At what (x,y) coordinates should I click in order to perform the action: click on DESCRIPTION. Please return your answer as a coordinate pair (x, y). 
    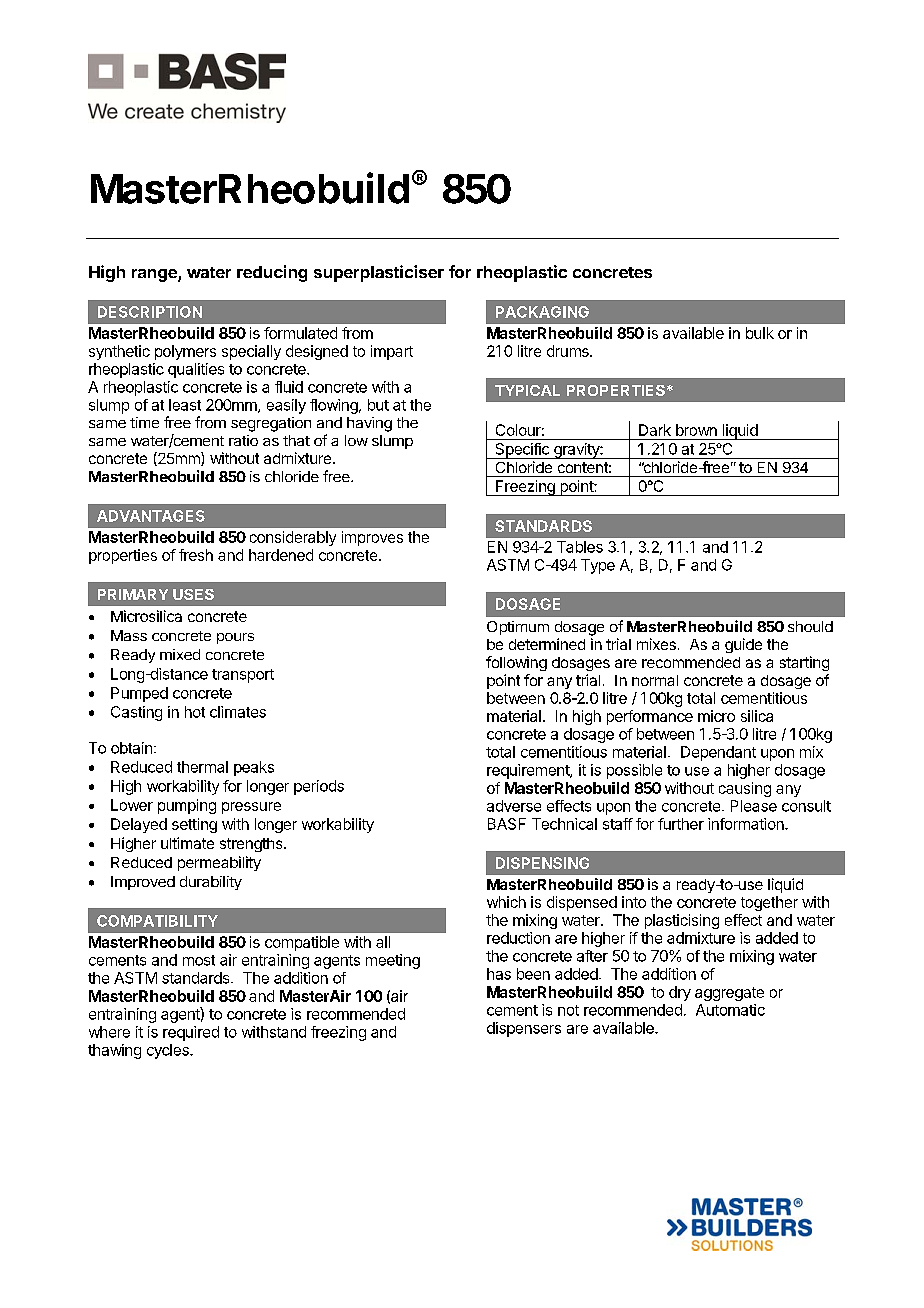
    Looking at the image, I should click on (150, 312).
